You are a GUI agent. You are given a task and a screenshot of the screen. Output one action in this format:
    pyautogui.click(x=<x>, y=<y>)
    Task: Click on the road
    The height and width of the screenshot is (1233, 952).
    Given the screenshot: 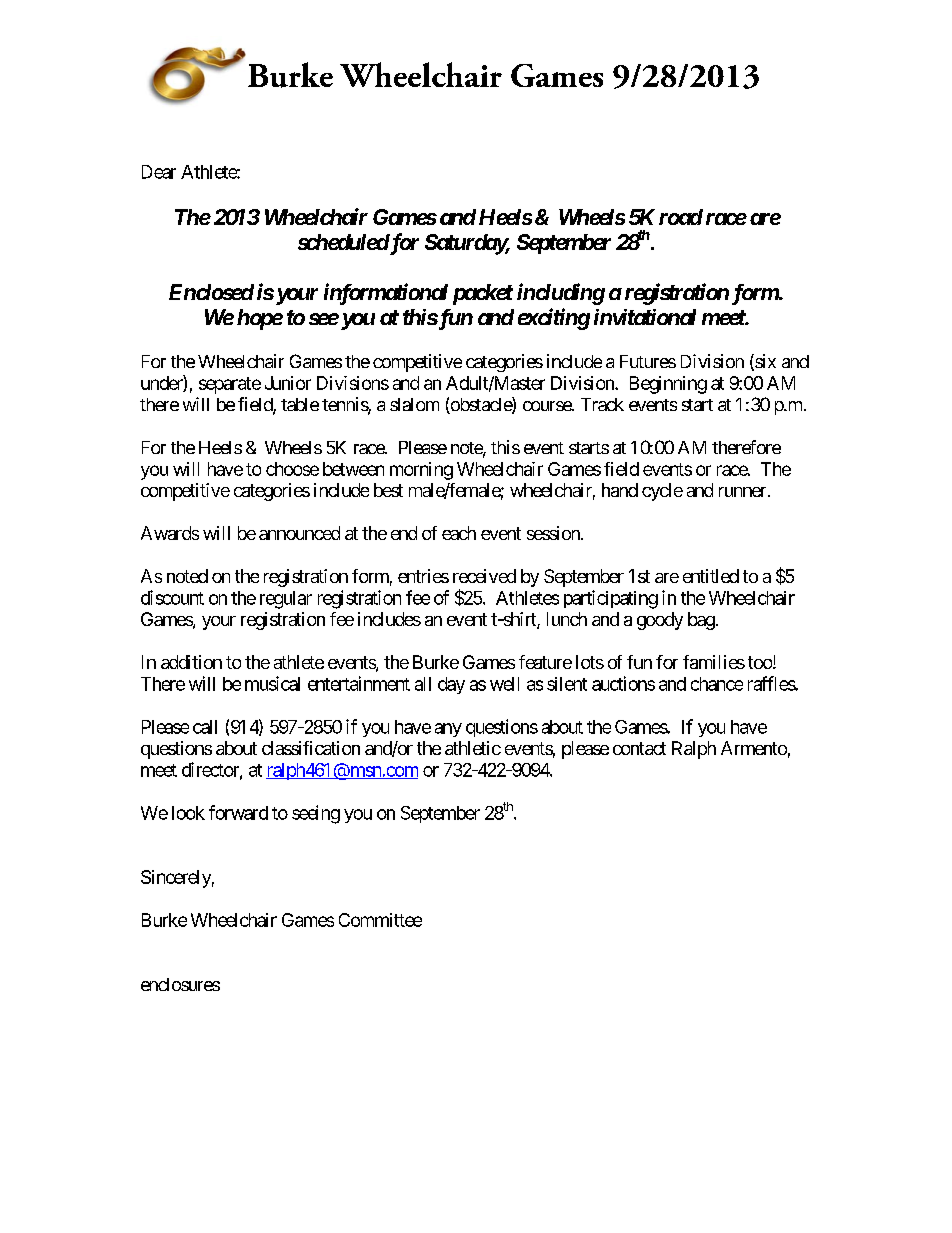 What is the action you would take?
    pyautogui.click(x=681, y=217)
